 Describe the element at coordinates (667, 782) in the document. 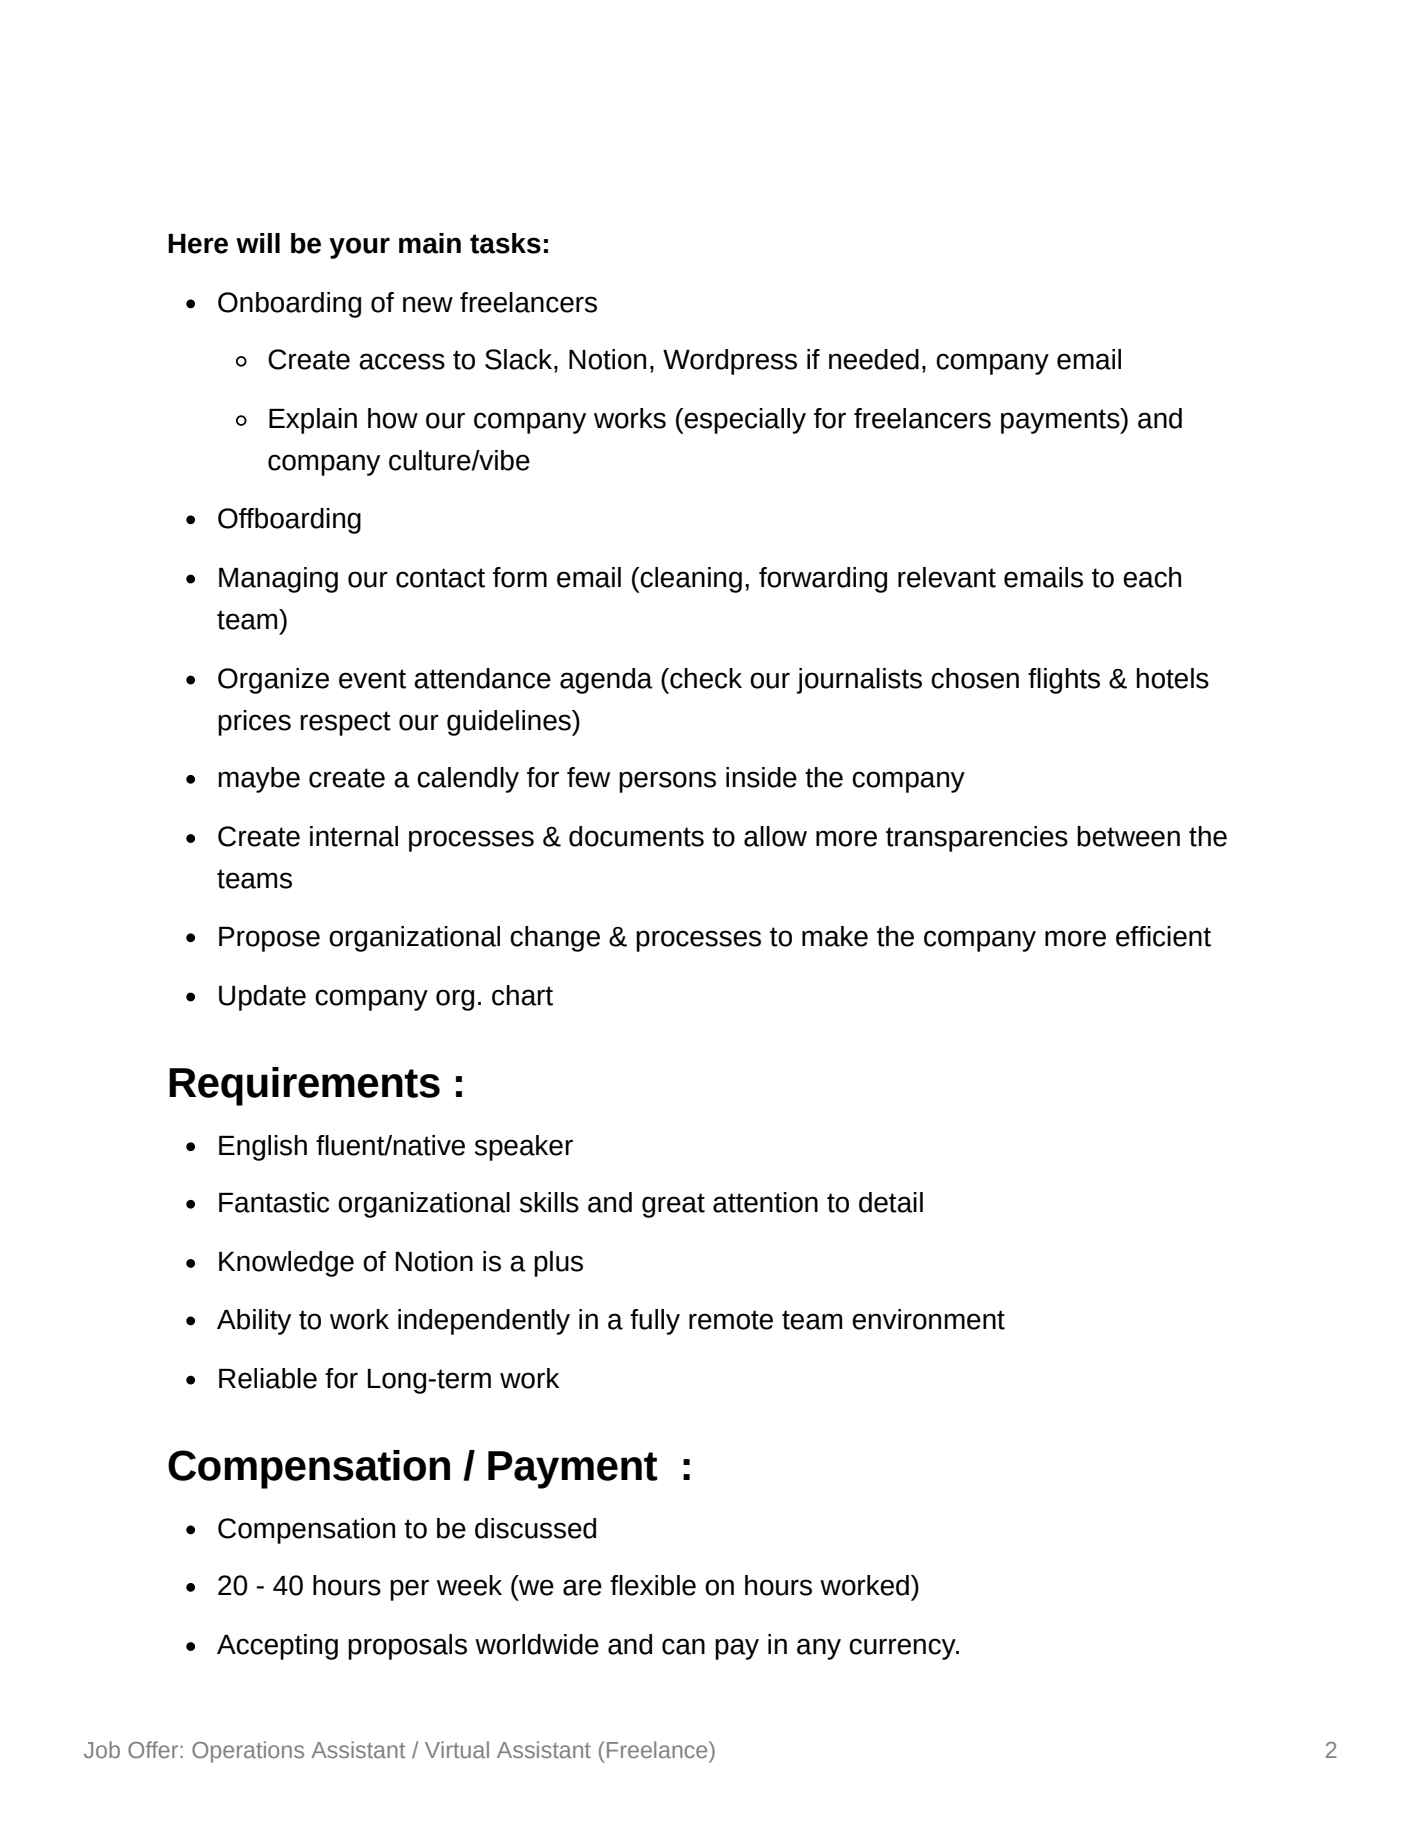

I see `persons` at that location.
